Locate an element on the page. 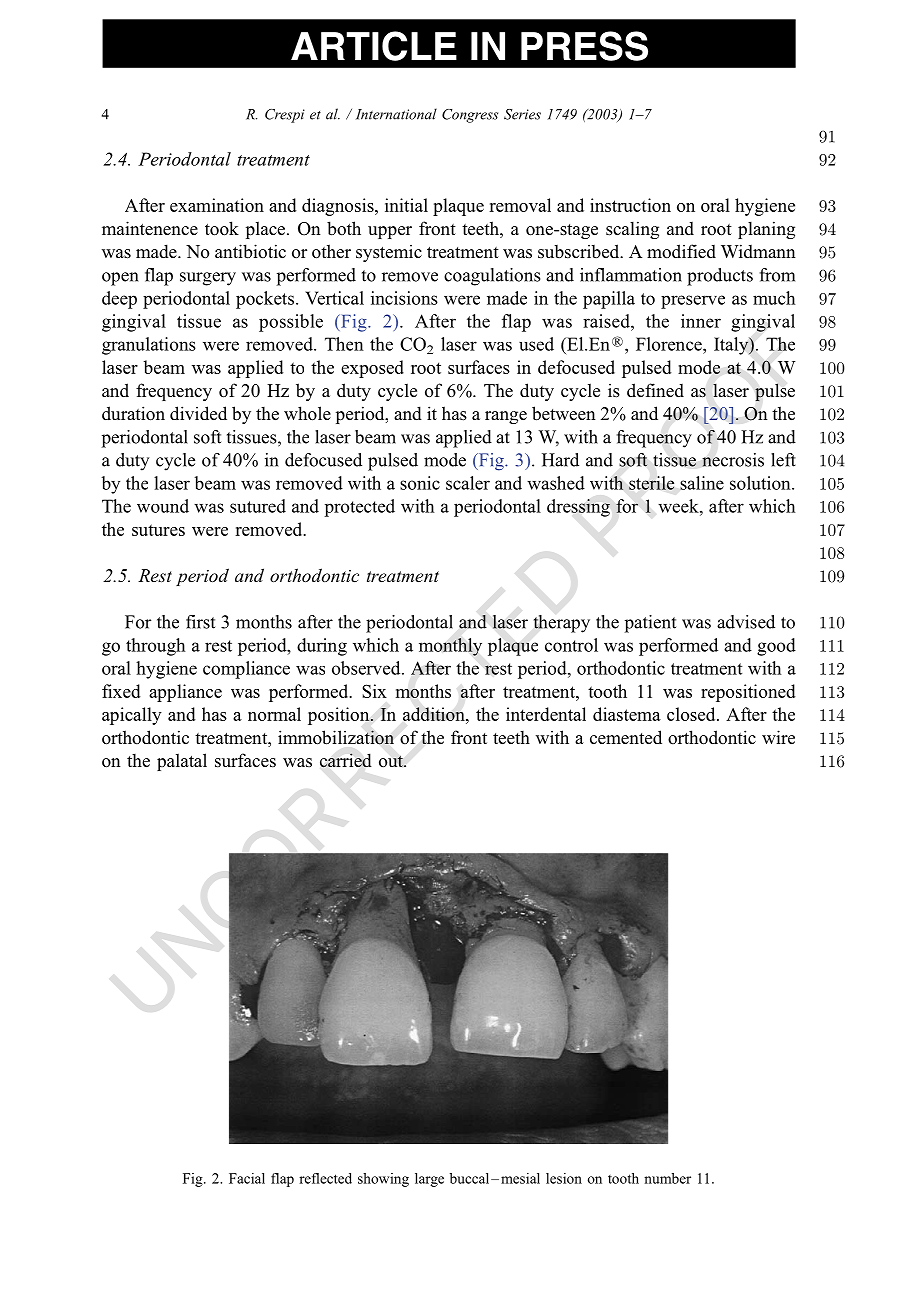  palatal is located at coordinates (182, 762).
